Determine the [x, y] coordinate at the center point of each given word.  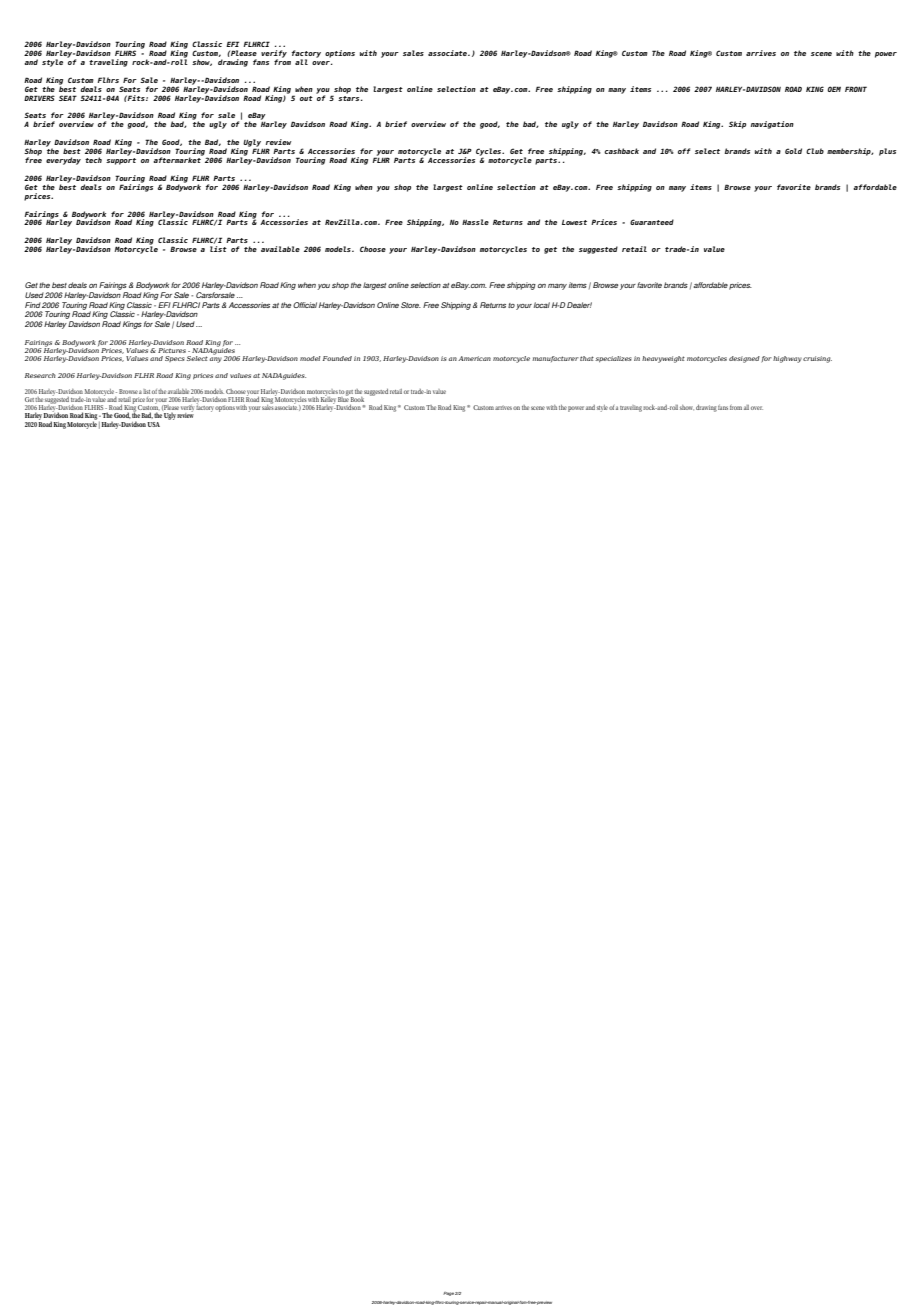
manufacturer [555, 359]
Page [448, 1294]
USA [153, 424]
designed [744, 359]
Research [40, 375]
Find [33, 305]
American [474, 358]
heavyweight [663, 359]
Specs [175, 359]
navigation [772, 125]
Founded [337, 358]
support [121, 160]
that [587, 358]
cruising [817, 359]
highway [787, 359]
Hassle [475, 222]
